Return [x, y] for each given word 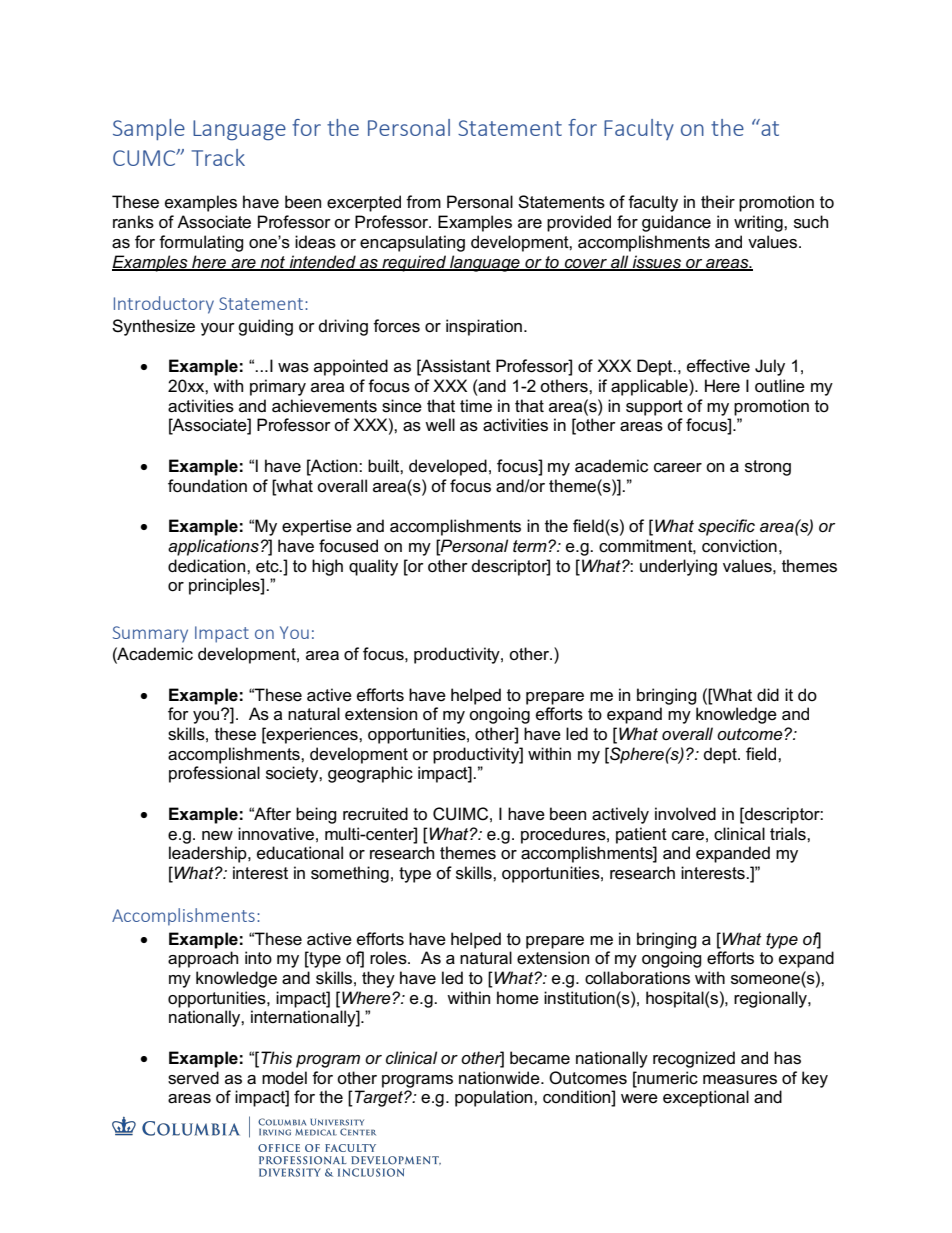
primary [278, 387]
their [718, 201]
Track [218, 157]
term [531, 546]
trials [789, 834]
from [423, 201]
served [193, 1078]
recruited [375, 814]
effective [718, 366]
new [217, 836]
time [476, 405]
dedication [208, 566]
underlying [678, 567]
